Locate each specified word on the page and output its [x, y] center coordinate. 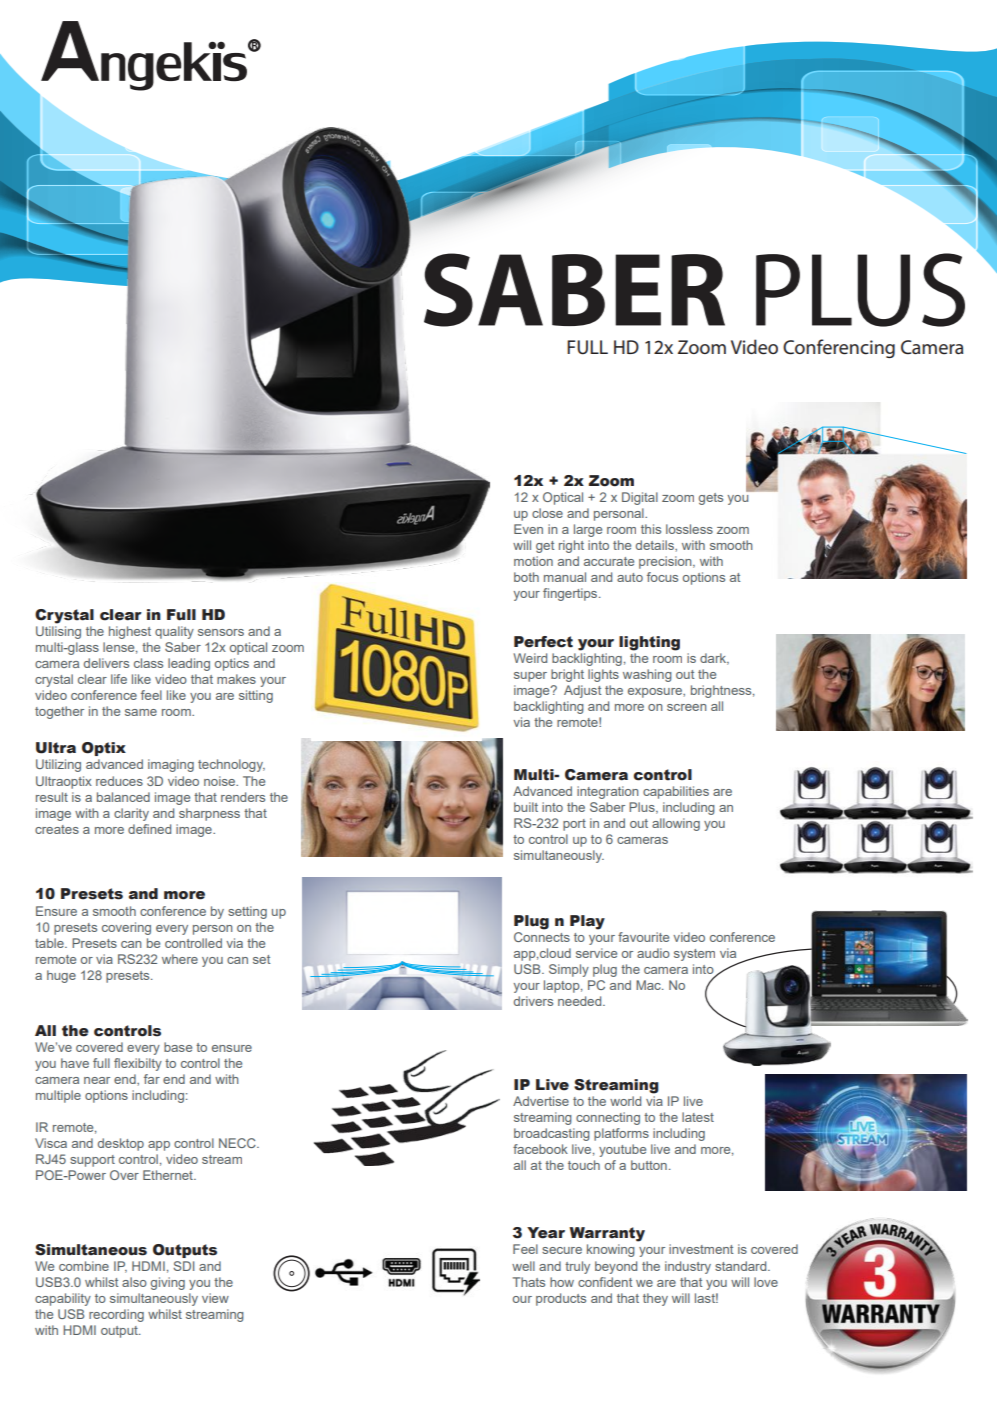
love [766, 1282]
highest [130, 632]
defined [149, 829]
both [526, 577]
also [134, 1282]
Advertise [541, 1101]
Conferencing [839, 348]
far [152, 1079]
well [523, 1266]
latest [698, 1117]
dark [714, 659]
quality [174, 632]
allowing [676, 824]
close [547, 513]
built [526, 807]
